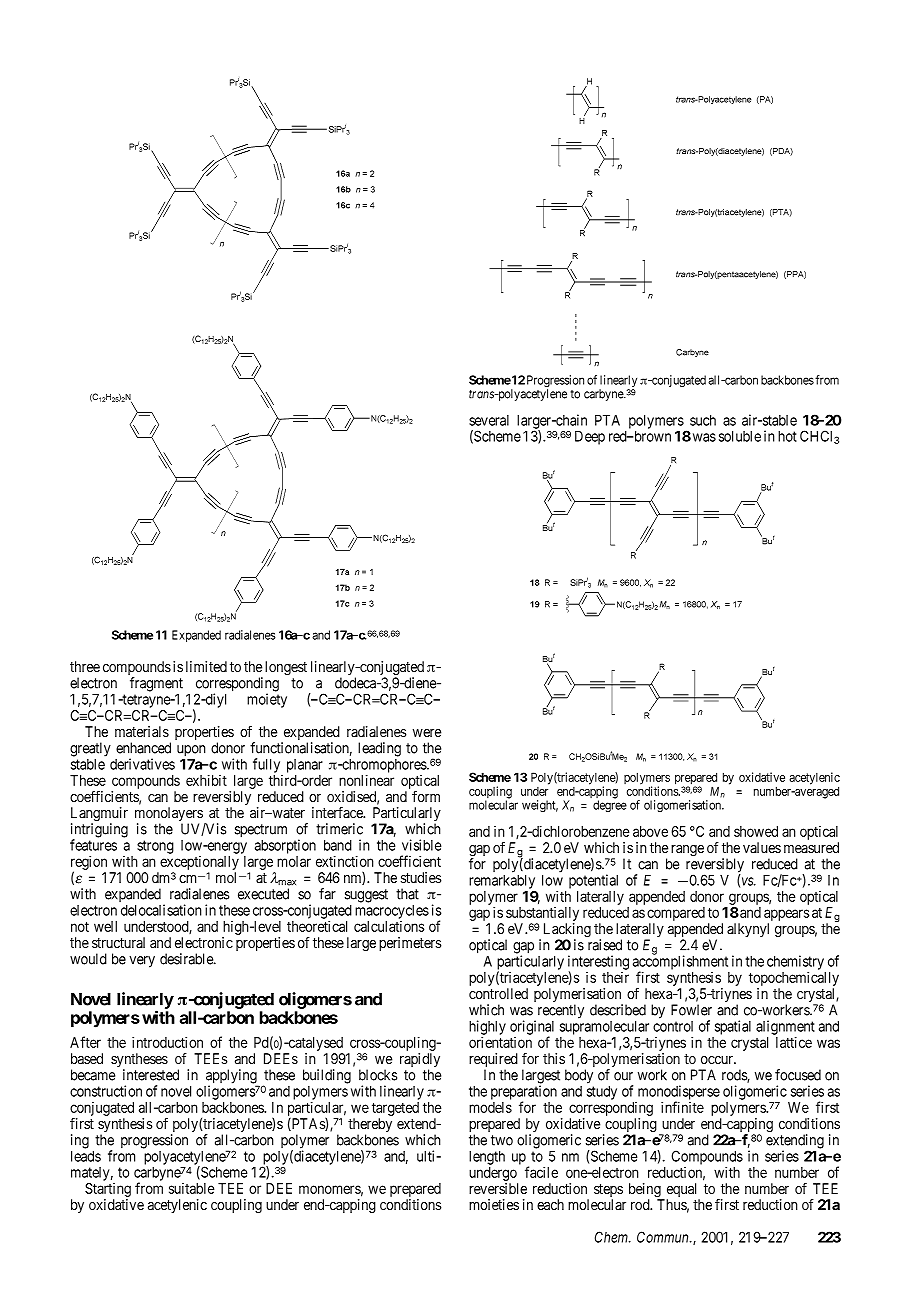  Describe the element at coordinates (118, 942) in the screenshot. I see `structural` at that location.
